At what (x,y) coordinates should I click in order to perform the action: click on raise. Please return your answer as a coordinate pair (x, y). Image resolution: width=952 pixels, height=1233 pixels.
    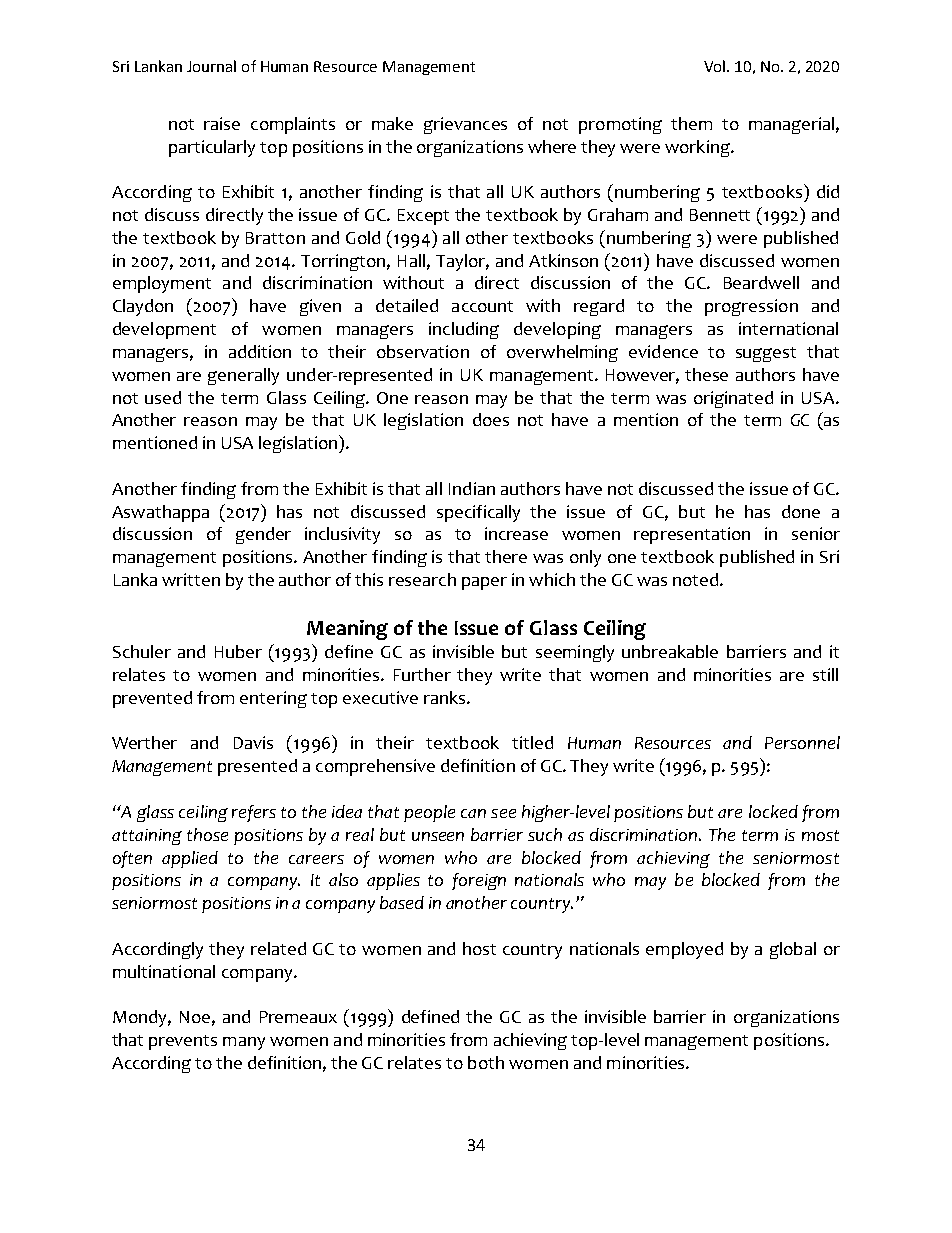
    Looking at the image, I should click on (222, 123).
